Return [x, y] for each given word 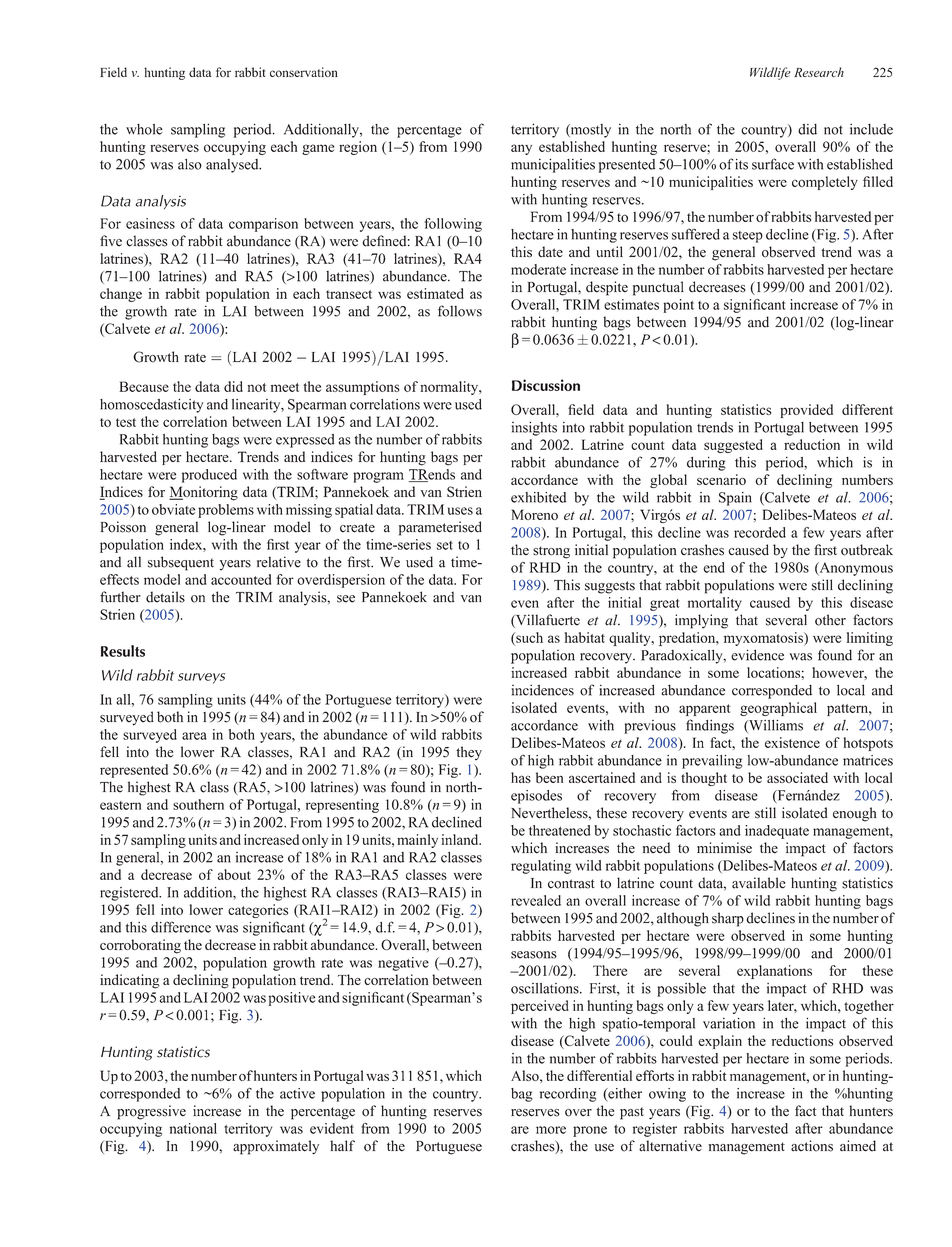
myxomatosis [764, 639]
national [193, 1128]
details [165, 597]
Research [819, 72]
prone [590, 1131]
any [521, 149]
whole [144, 129]
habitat [584, 637]
